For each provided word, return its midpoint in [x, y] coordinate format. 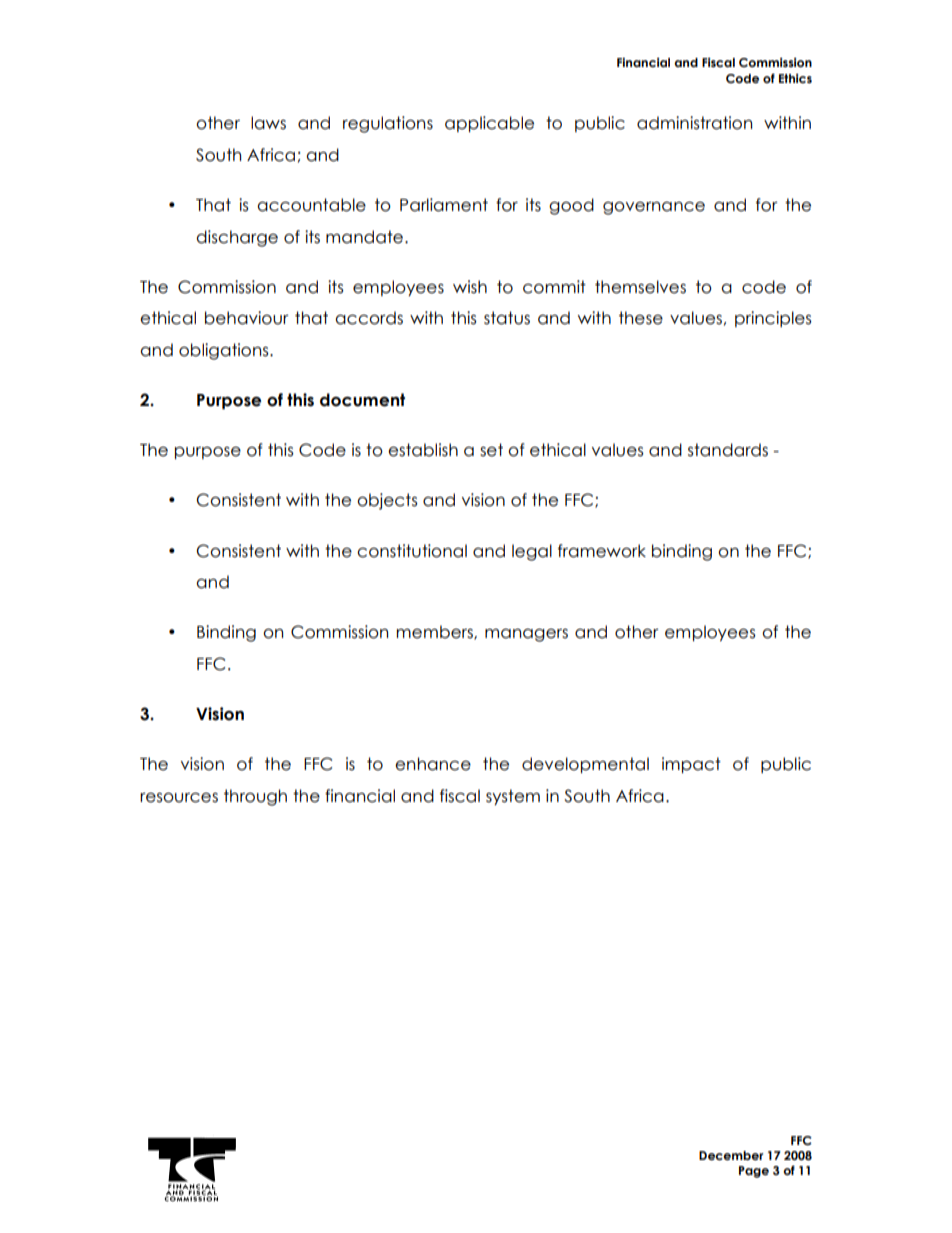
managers [526, 635]
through [255, 797]
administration [694, 123]
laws [268, 123]
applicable [489, 124]
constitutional [412, 551]
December [731, 1155]
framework [602, 551]
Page [754, 1172]
